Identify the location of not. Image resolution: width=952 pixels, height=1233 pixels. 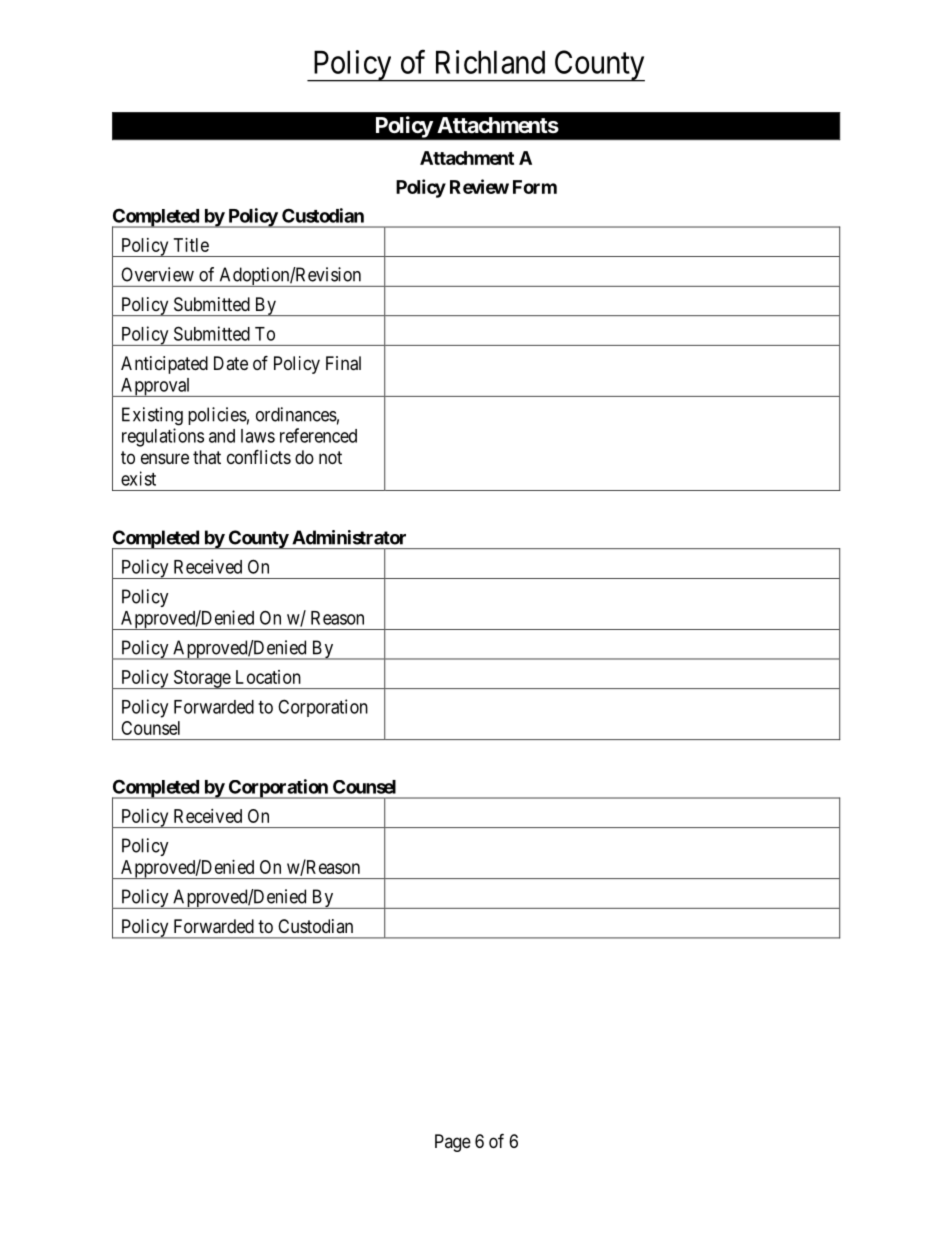
(330, 457).
